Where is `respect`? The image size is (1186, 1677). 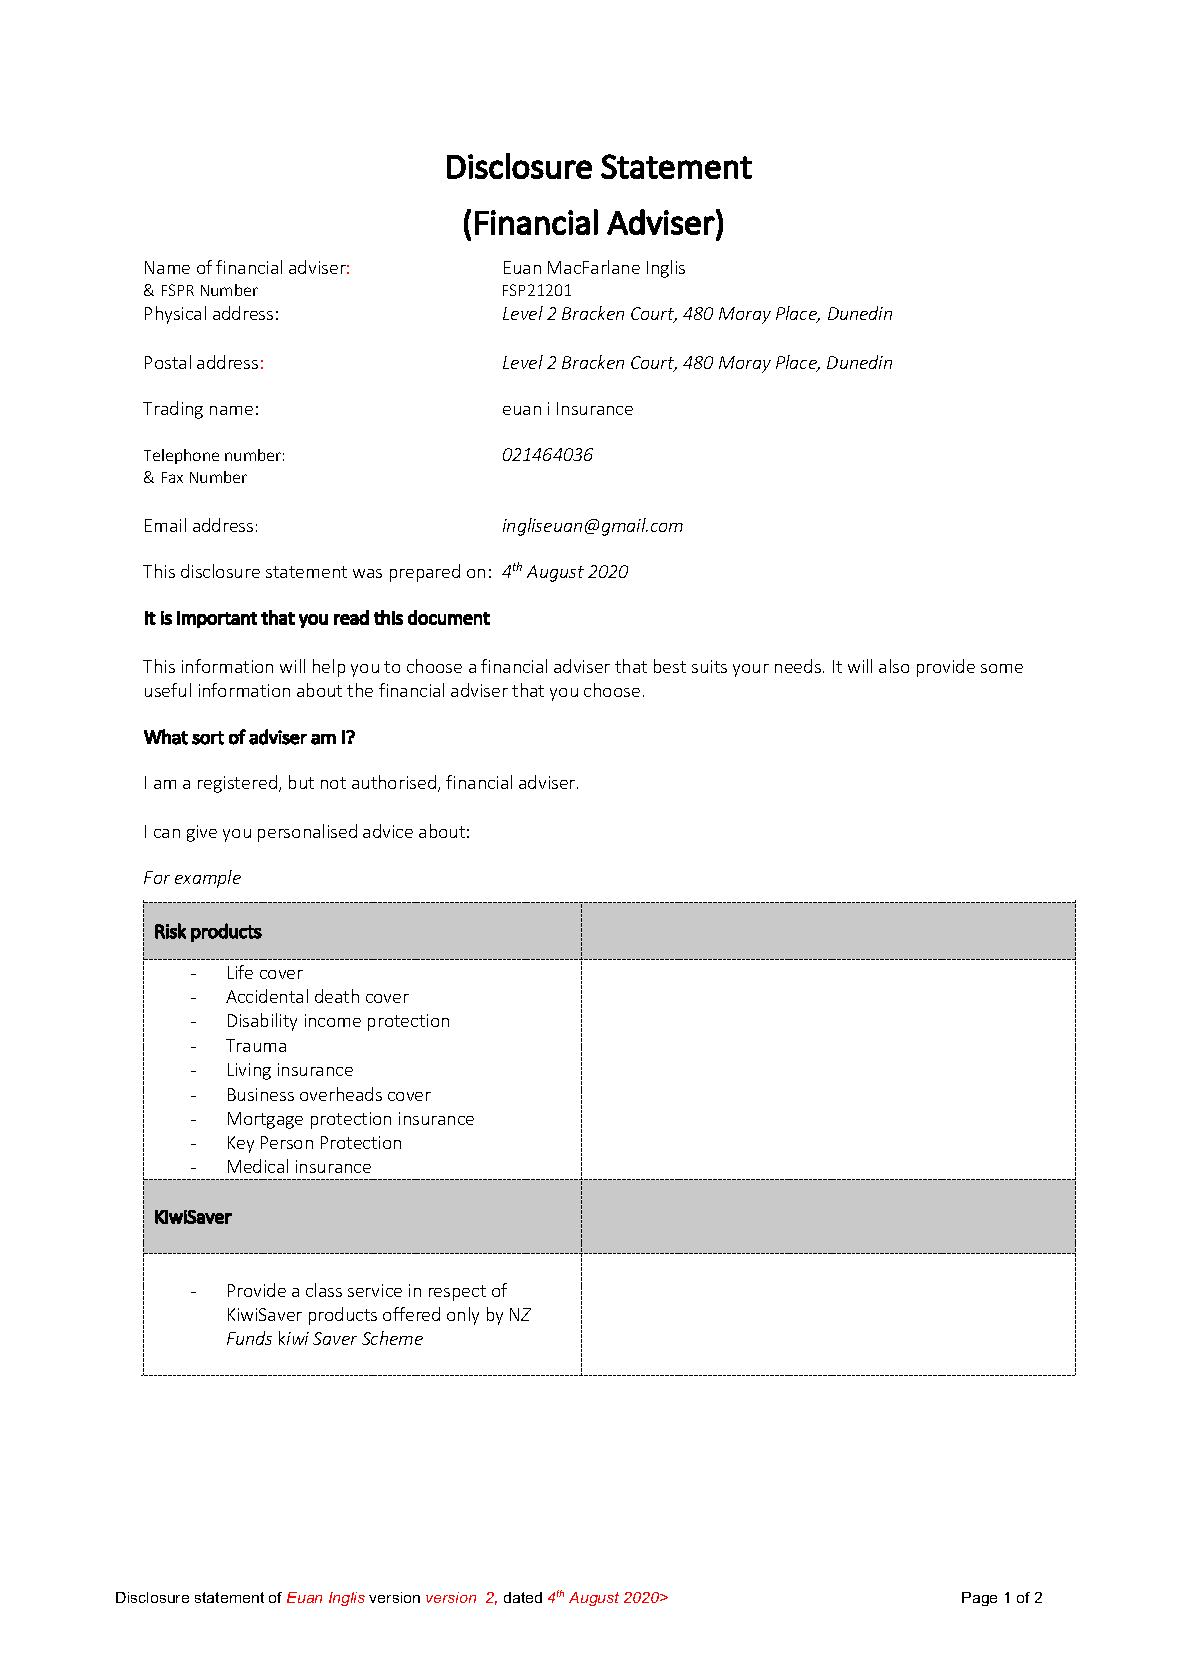
respect is located at coordinates (457, 1293).
